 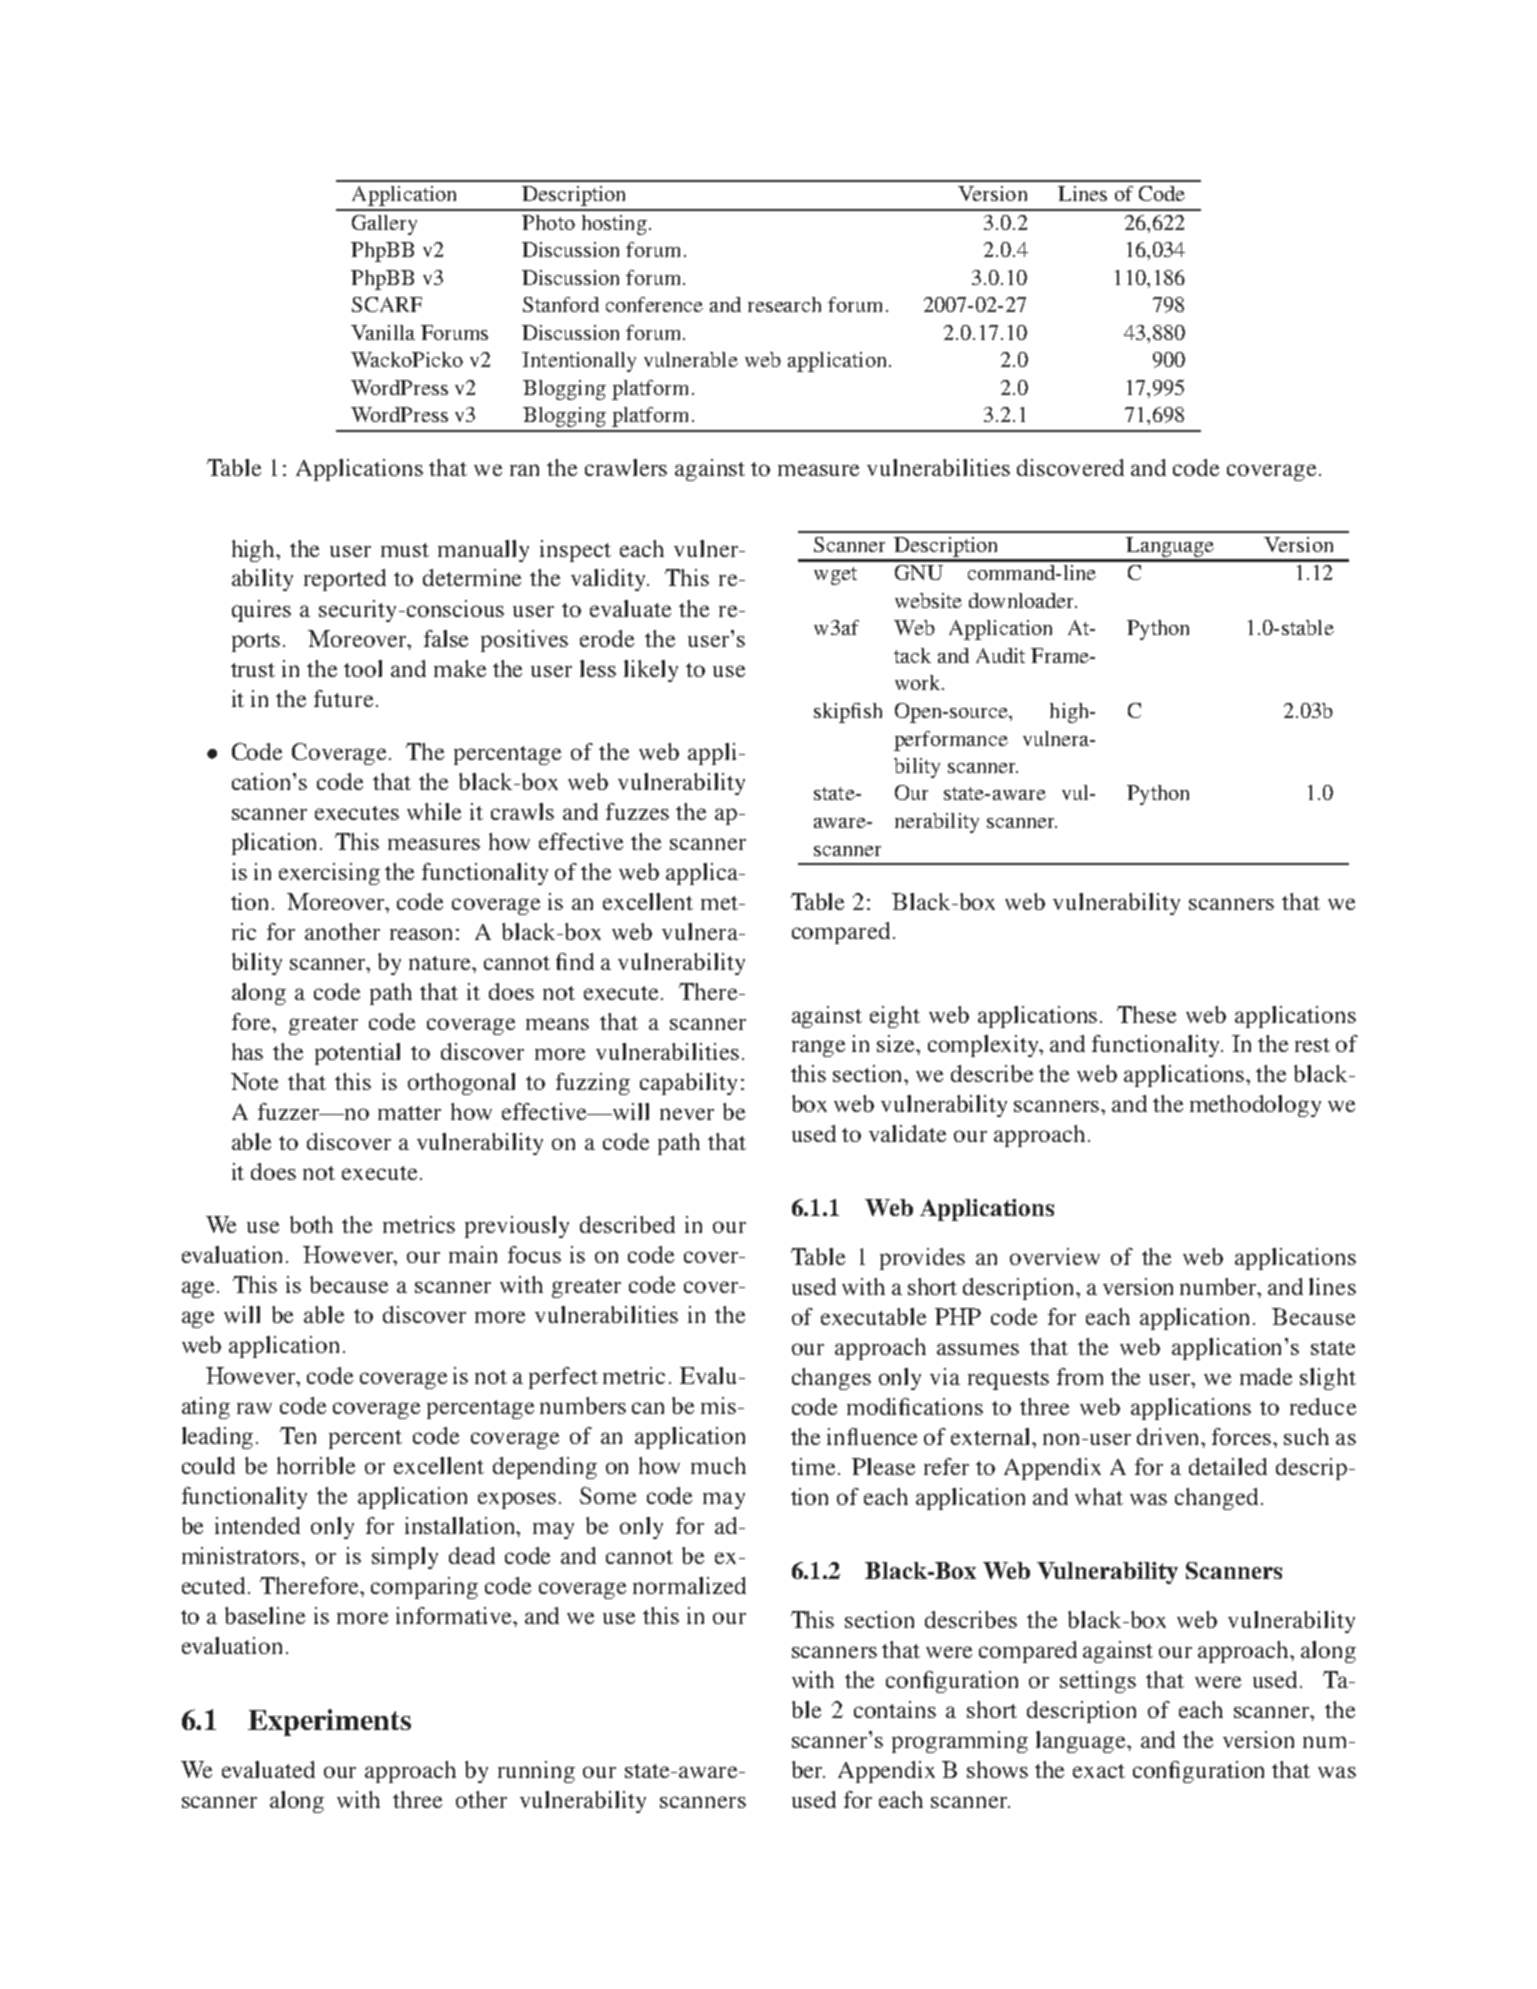 What do you see at coordinates (1146, 1014) in the screenshot?
I see `These` at bounding box center [1146, 1014].
